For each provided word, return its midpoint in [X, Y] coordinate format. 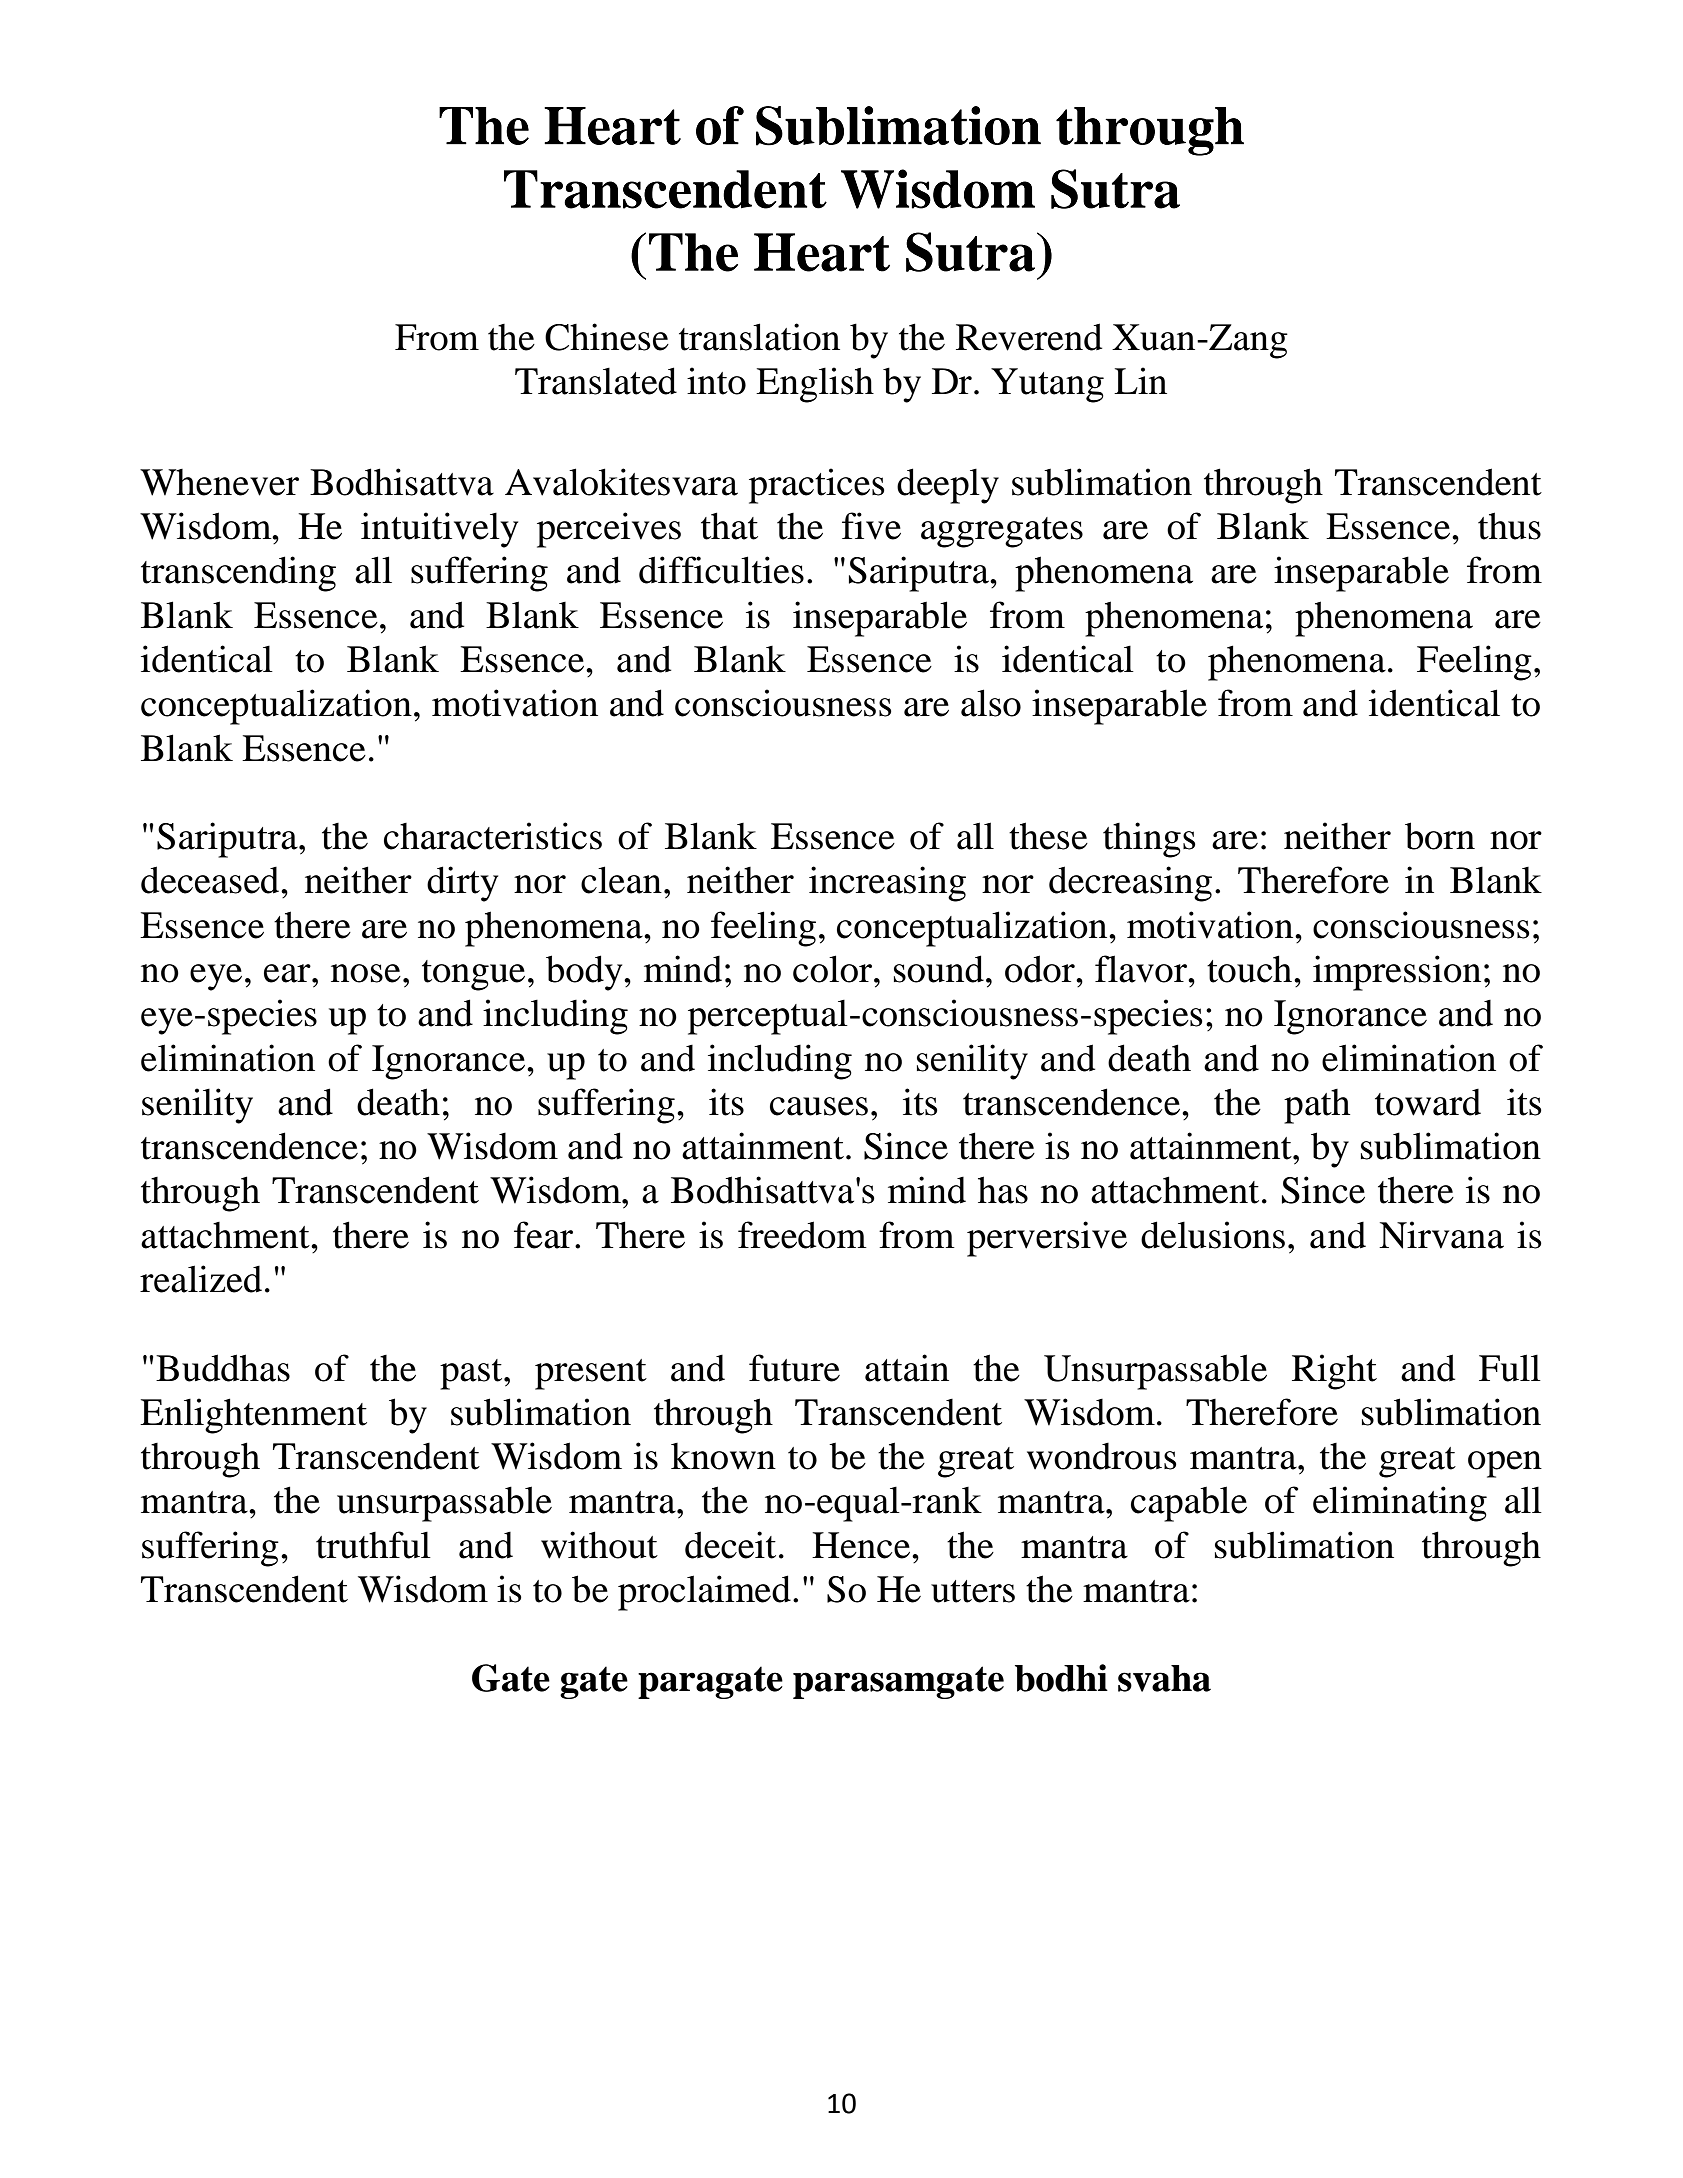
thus [1509, 526]
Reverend [1029, 337]
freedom [802, 1235]
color [834, 969]
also [991, 703]
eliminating [1400, 1504]
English [815, 385]
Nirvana [1441, 1235]
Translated [596, 381]
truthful [373, 1545]
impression [1397, 973]
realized [201, 1279]
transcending [238, 574]
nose [366, 973]
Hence [862, 1545]
